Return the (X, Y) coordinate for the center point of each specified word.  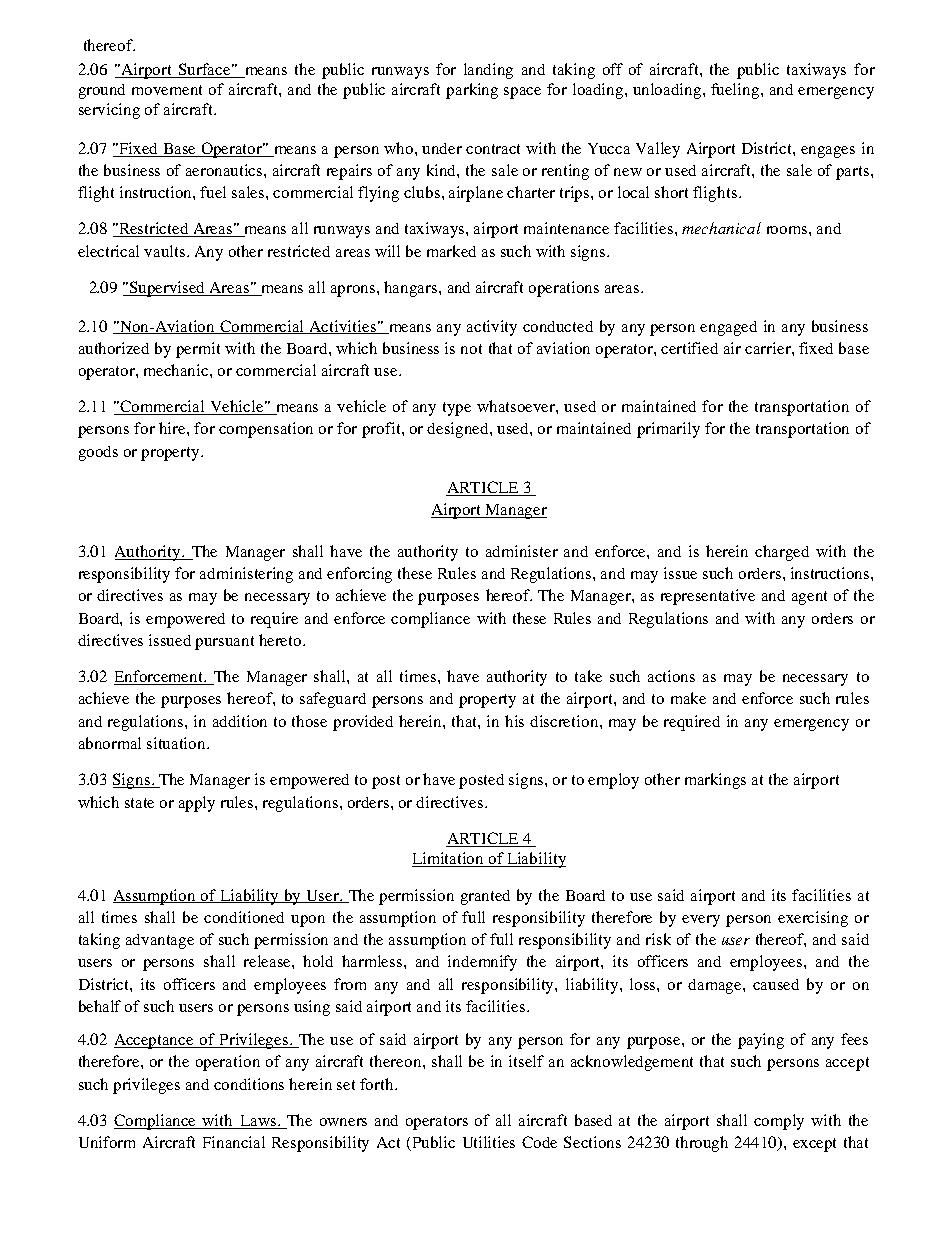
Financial (234, 1142)
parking (472, 91)
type (457, 409)
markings (715, 781)
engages (828, 152)
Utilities (489, 1142)
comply (779, 1122)
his (514, 721)
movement (167, 90)
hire (173, 428)
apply (197, 804)
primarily (668, 430)
